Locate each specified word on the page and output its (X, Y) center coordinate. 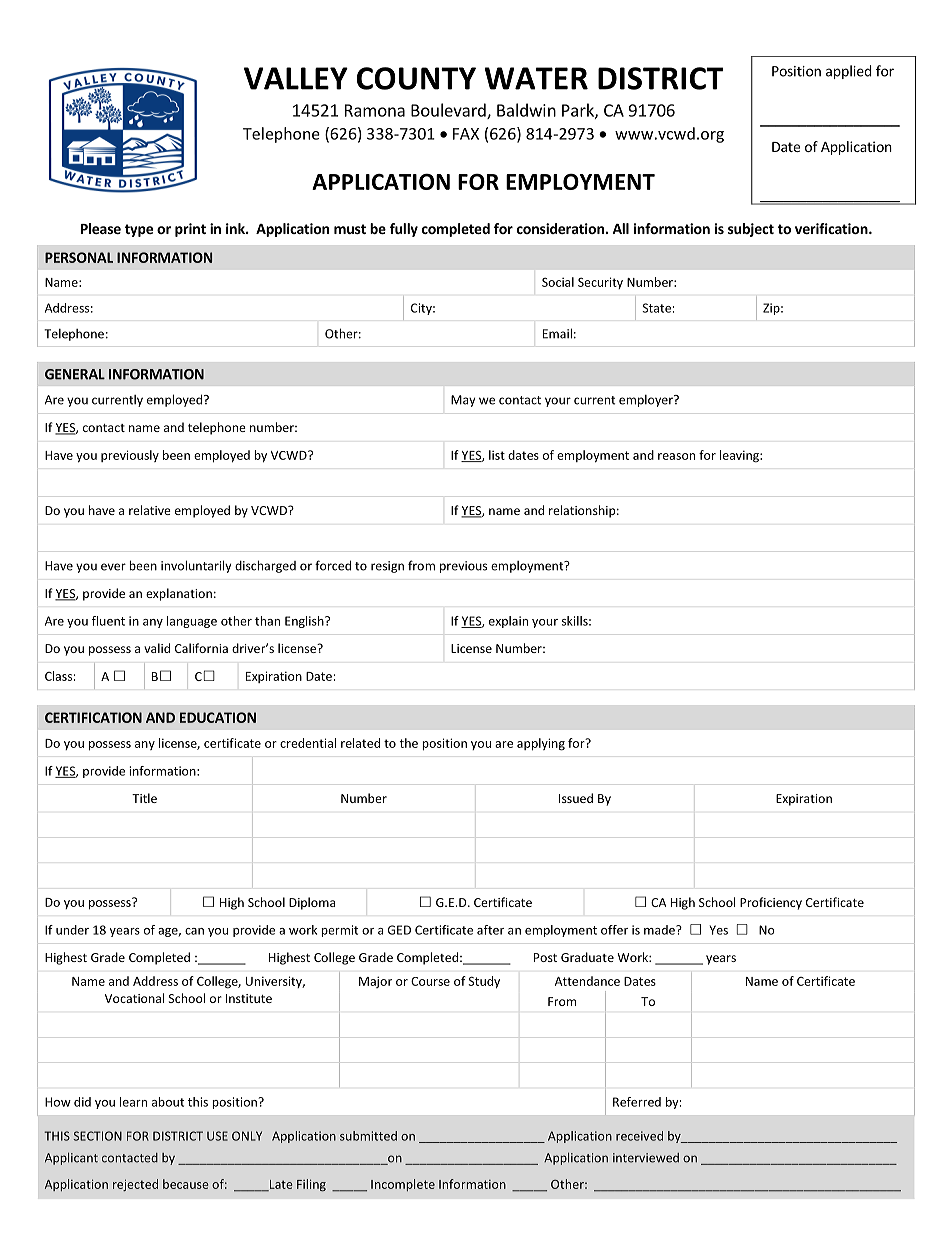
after (490, 930)
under (72, 930)
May (463, 401)
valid (157, 648)
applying (541, 744)
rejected (135, 1185)
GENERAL (75, 374)
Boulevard (449, 111)
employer (647, 401)
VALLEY (296, 78)
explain (508, 622)
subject (751, 230)
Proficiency (771, 903)
